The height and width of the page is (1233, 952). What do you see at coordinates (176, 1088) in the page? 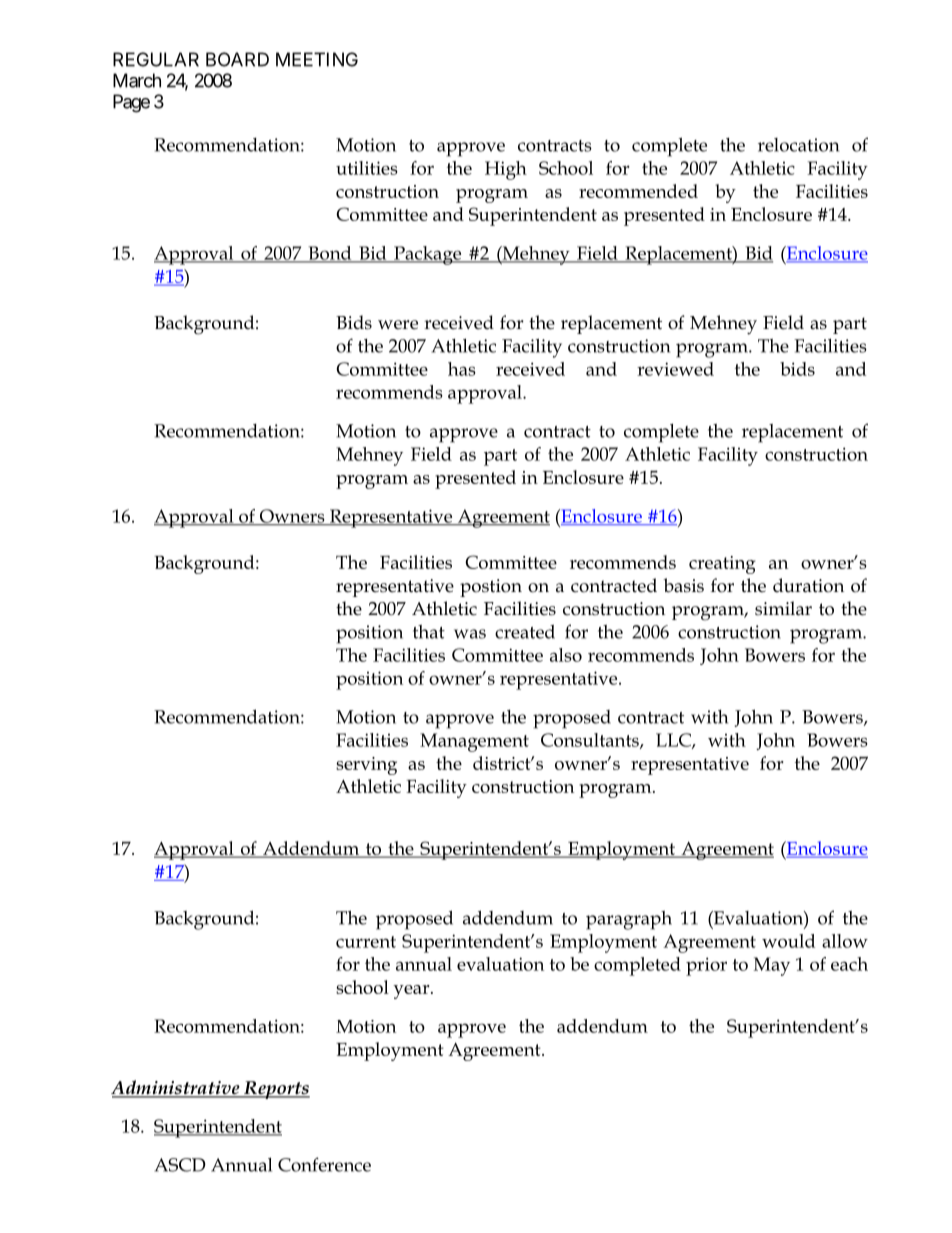
I see `Administrative` at bounding box center [176, 1088].
